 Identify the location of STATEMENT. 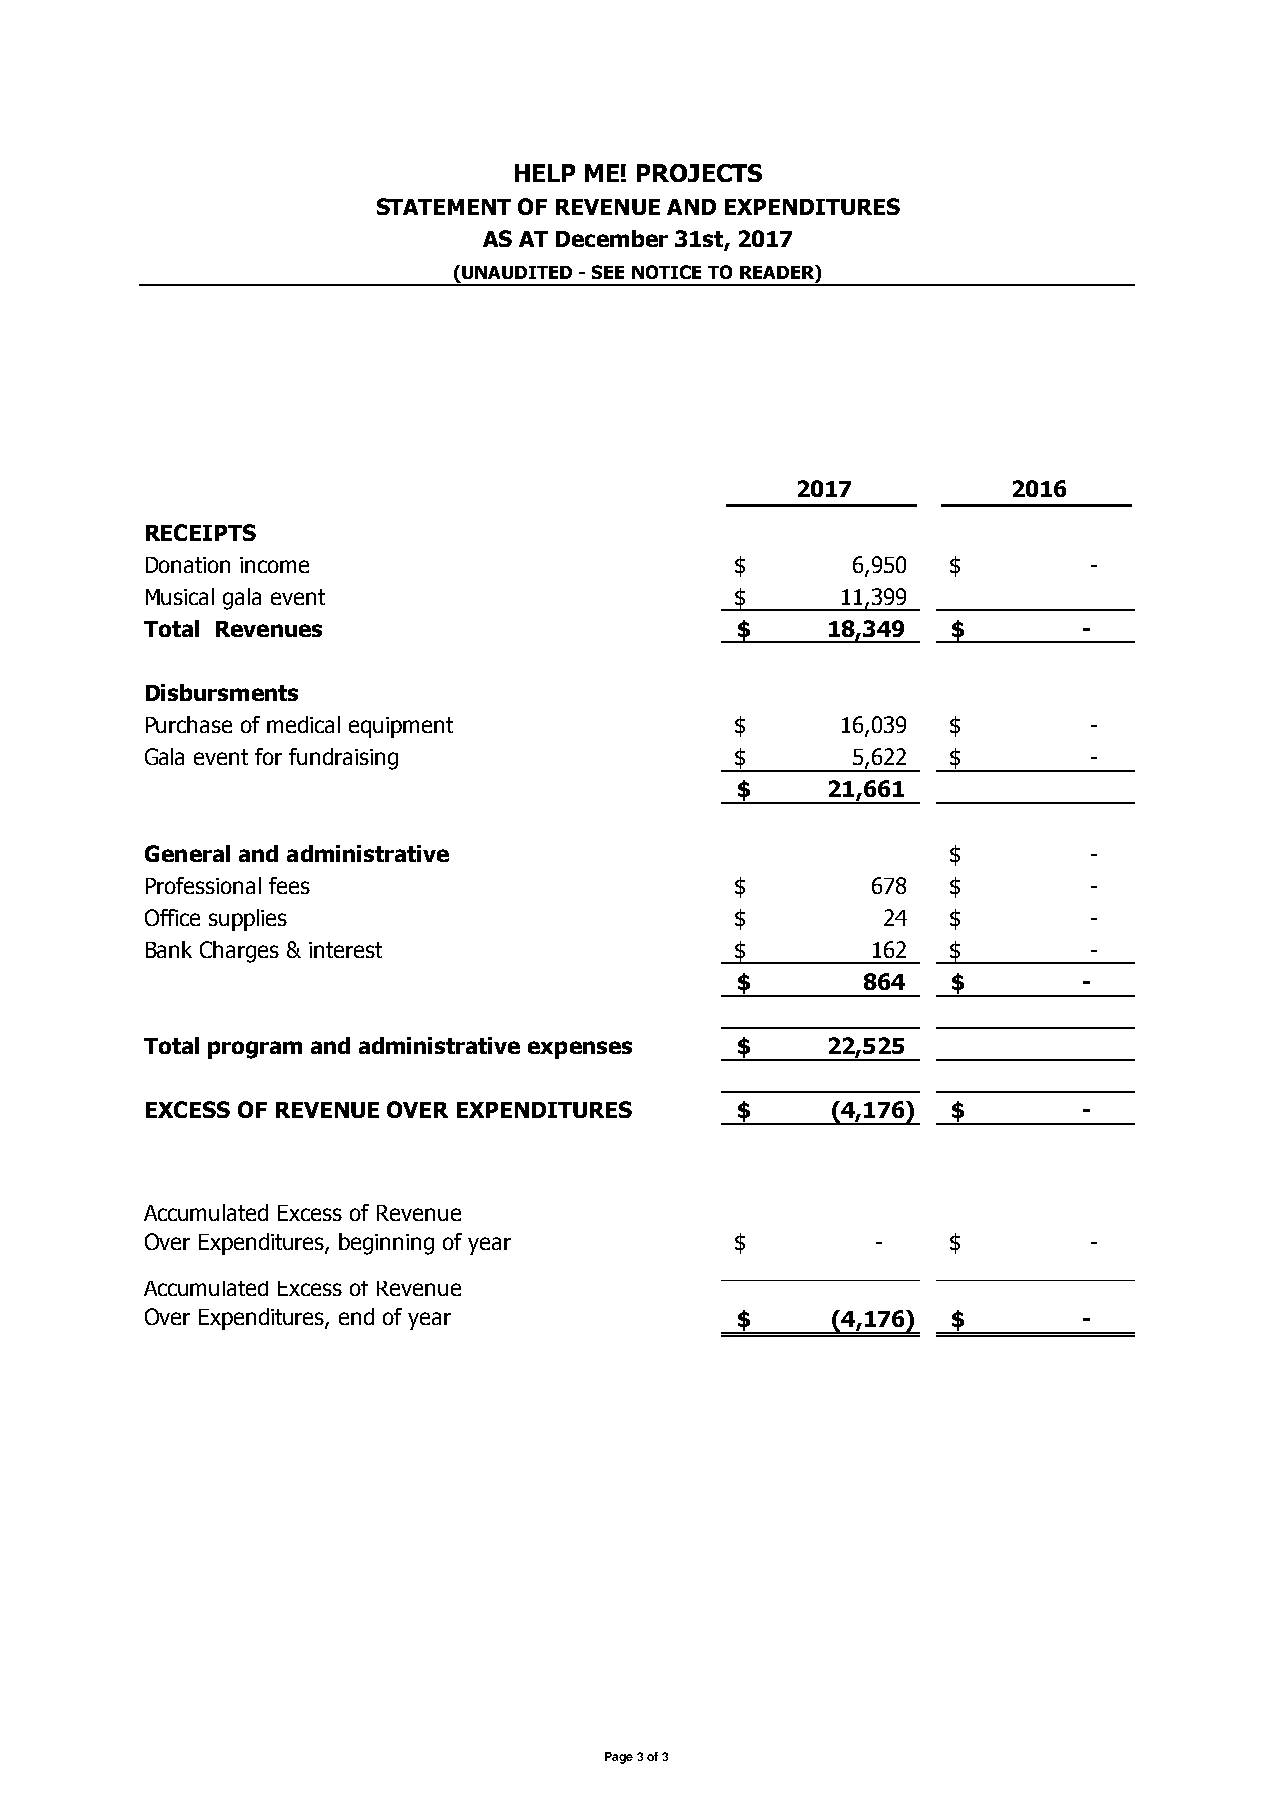
(444, 206).
